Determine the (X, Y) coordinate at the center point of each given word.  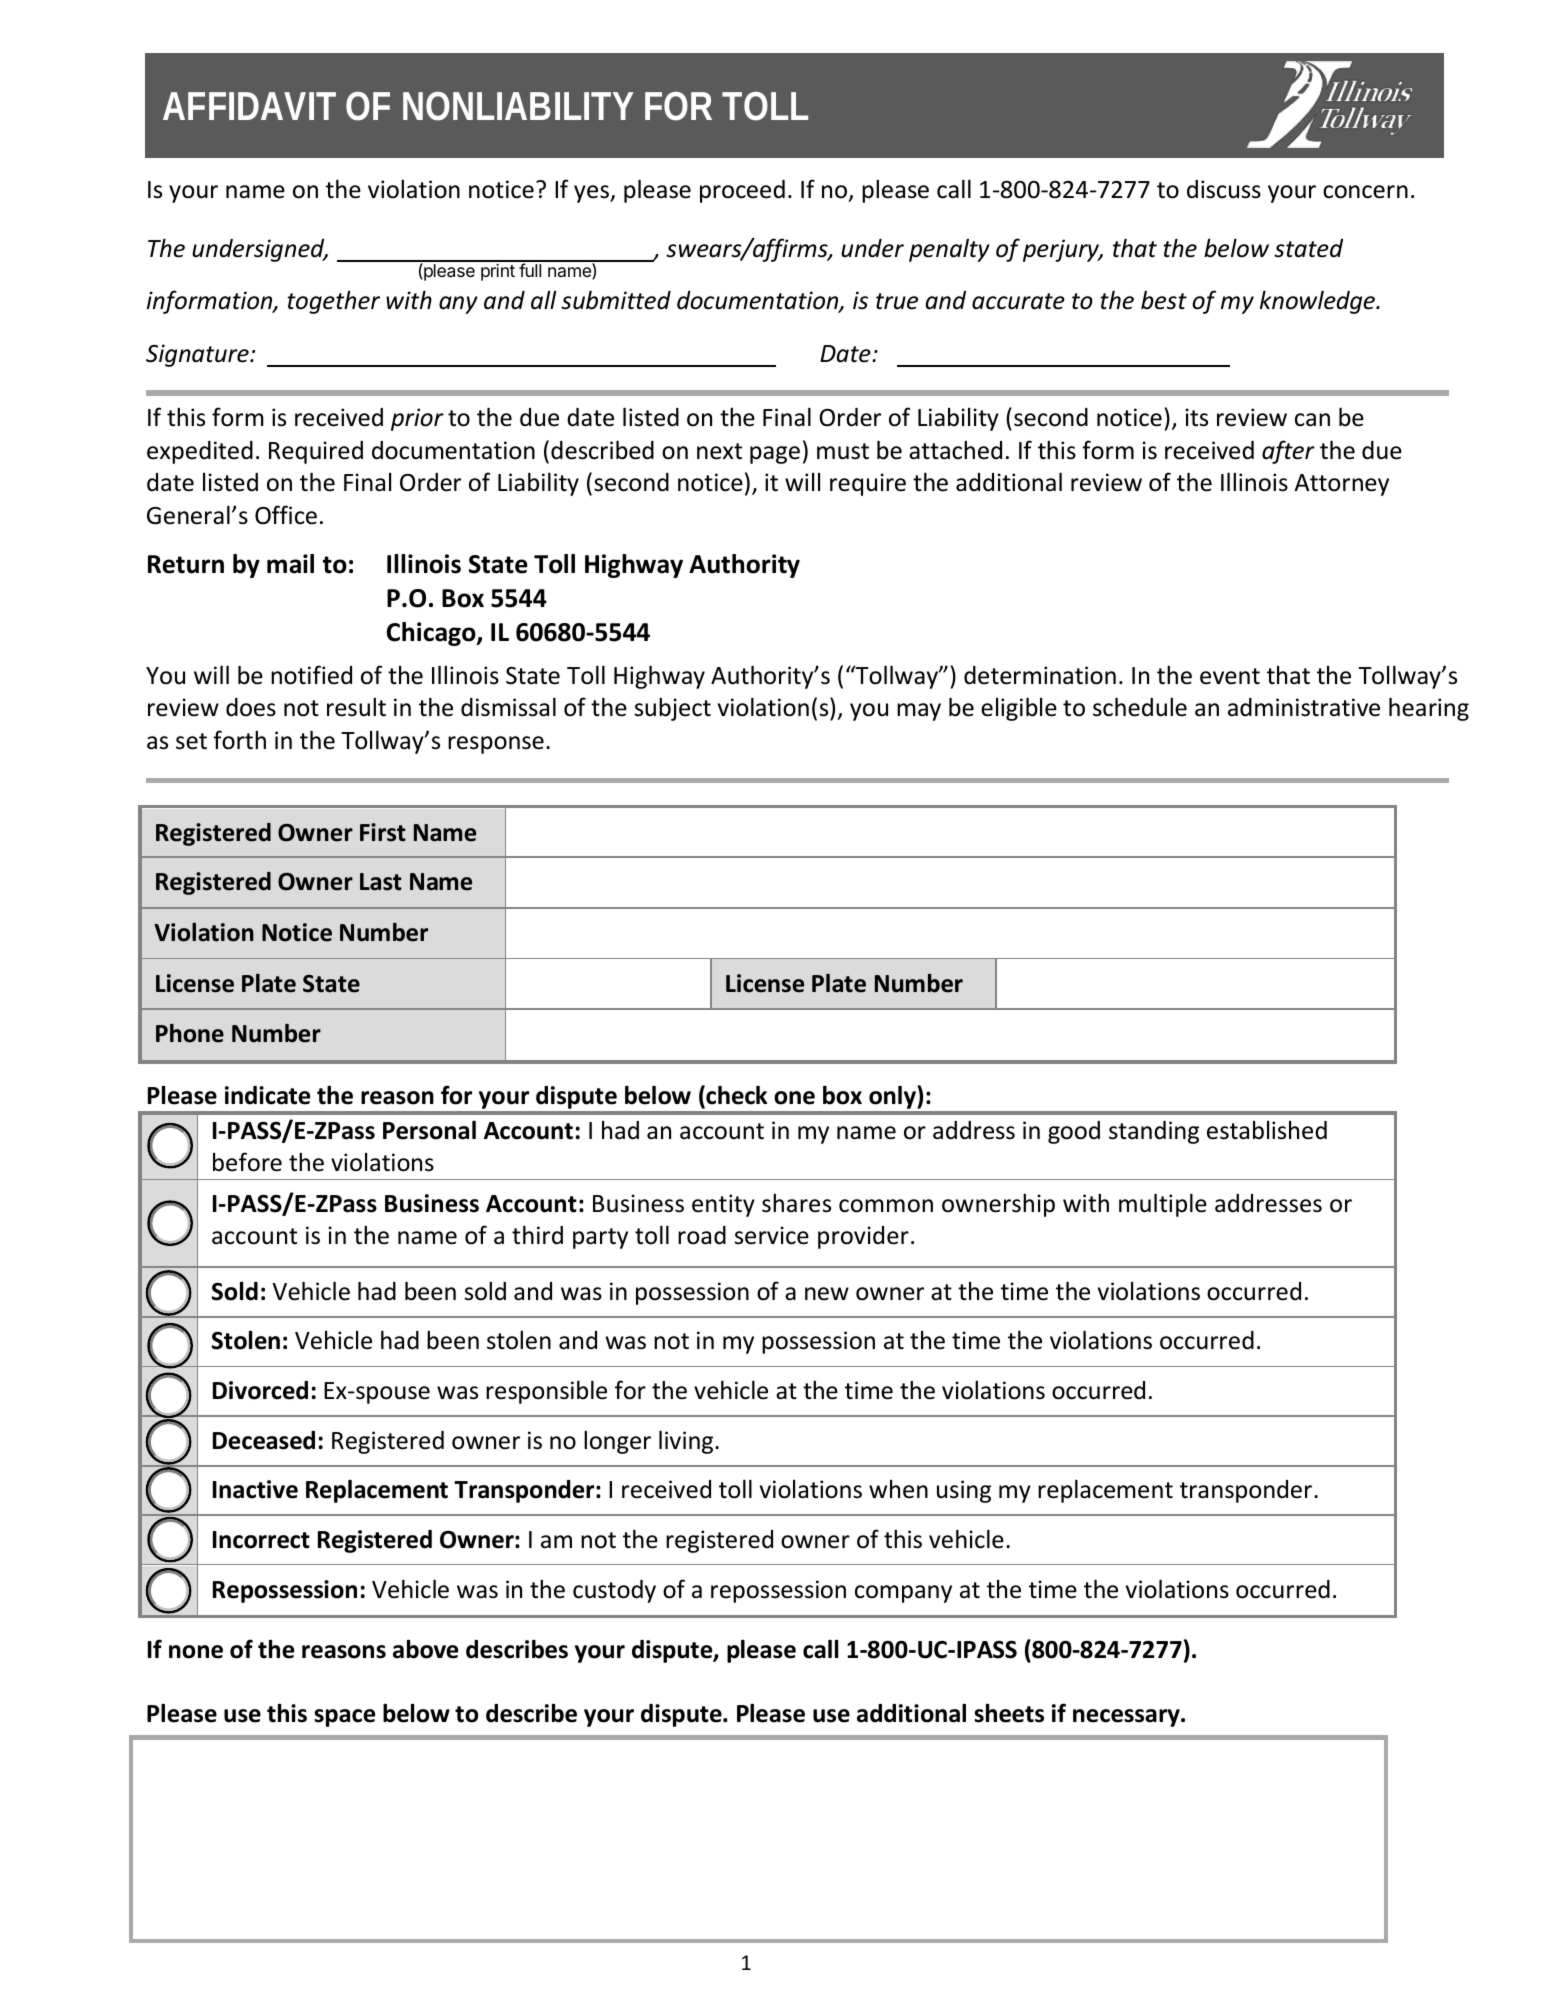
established (1267, 1130)
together (333, 302)
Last (381, 882)
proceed (742, 191)
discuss (1224, 189)
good (1074, 1132)
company (903, 1594)
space (344, 1718)
